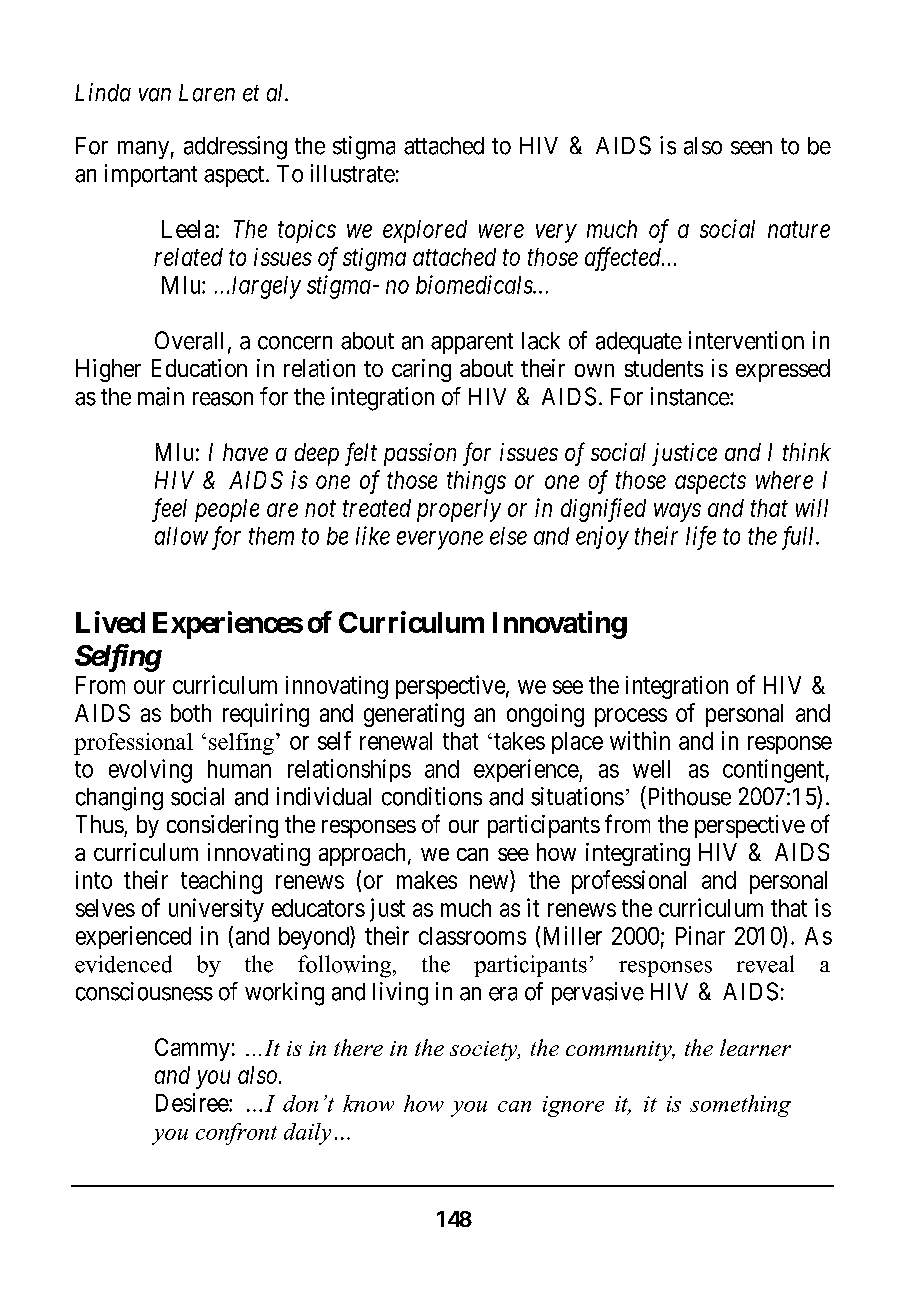  What do you see at coordinates (701, 538) in the page?
I see `life` at bounding box center [701, 538].
